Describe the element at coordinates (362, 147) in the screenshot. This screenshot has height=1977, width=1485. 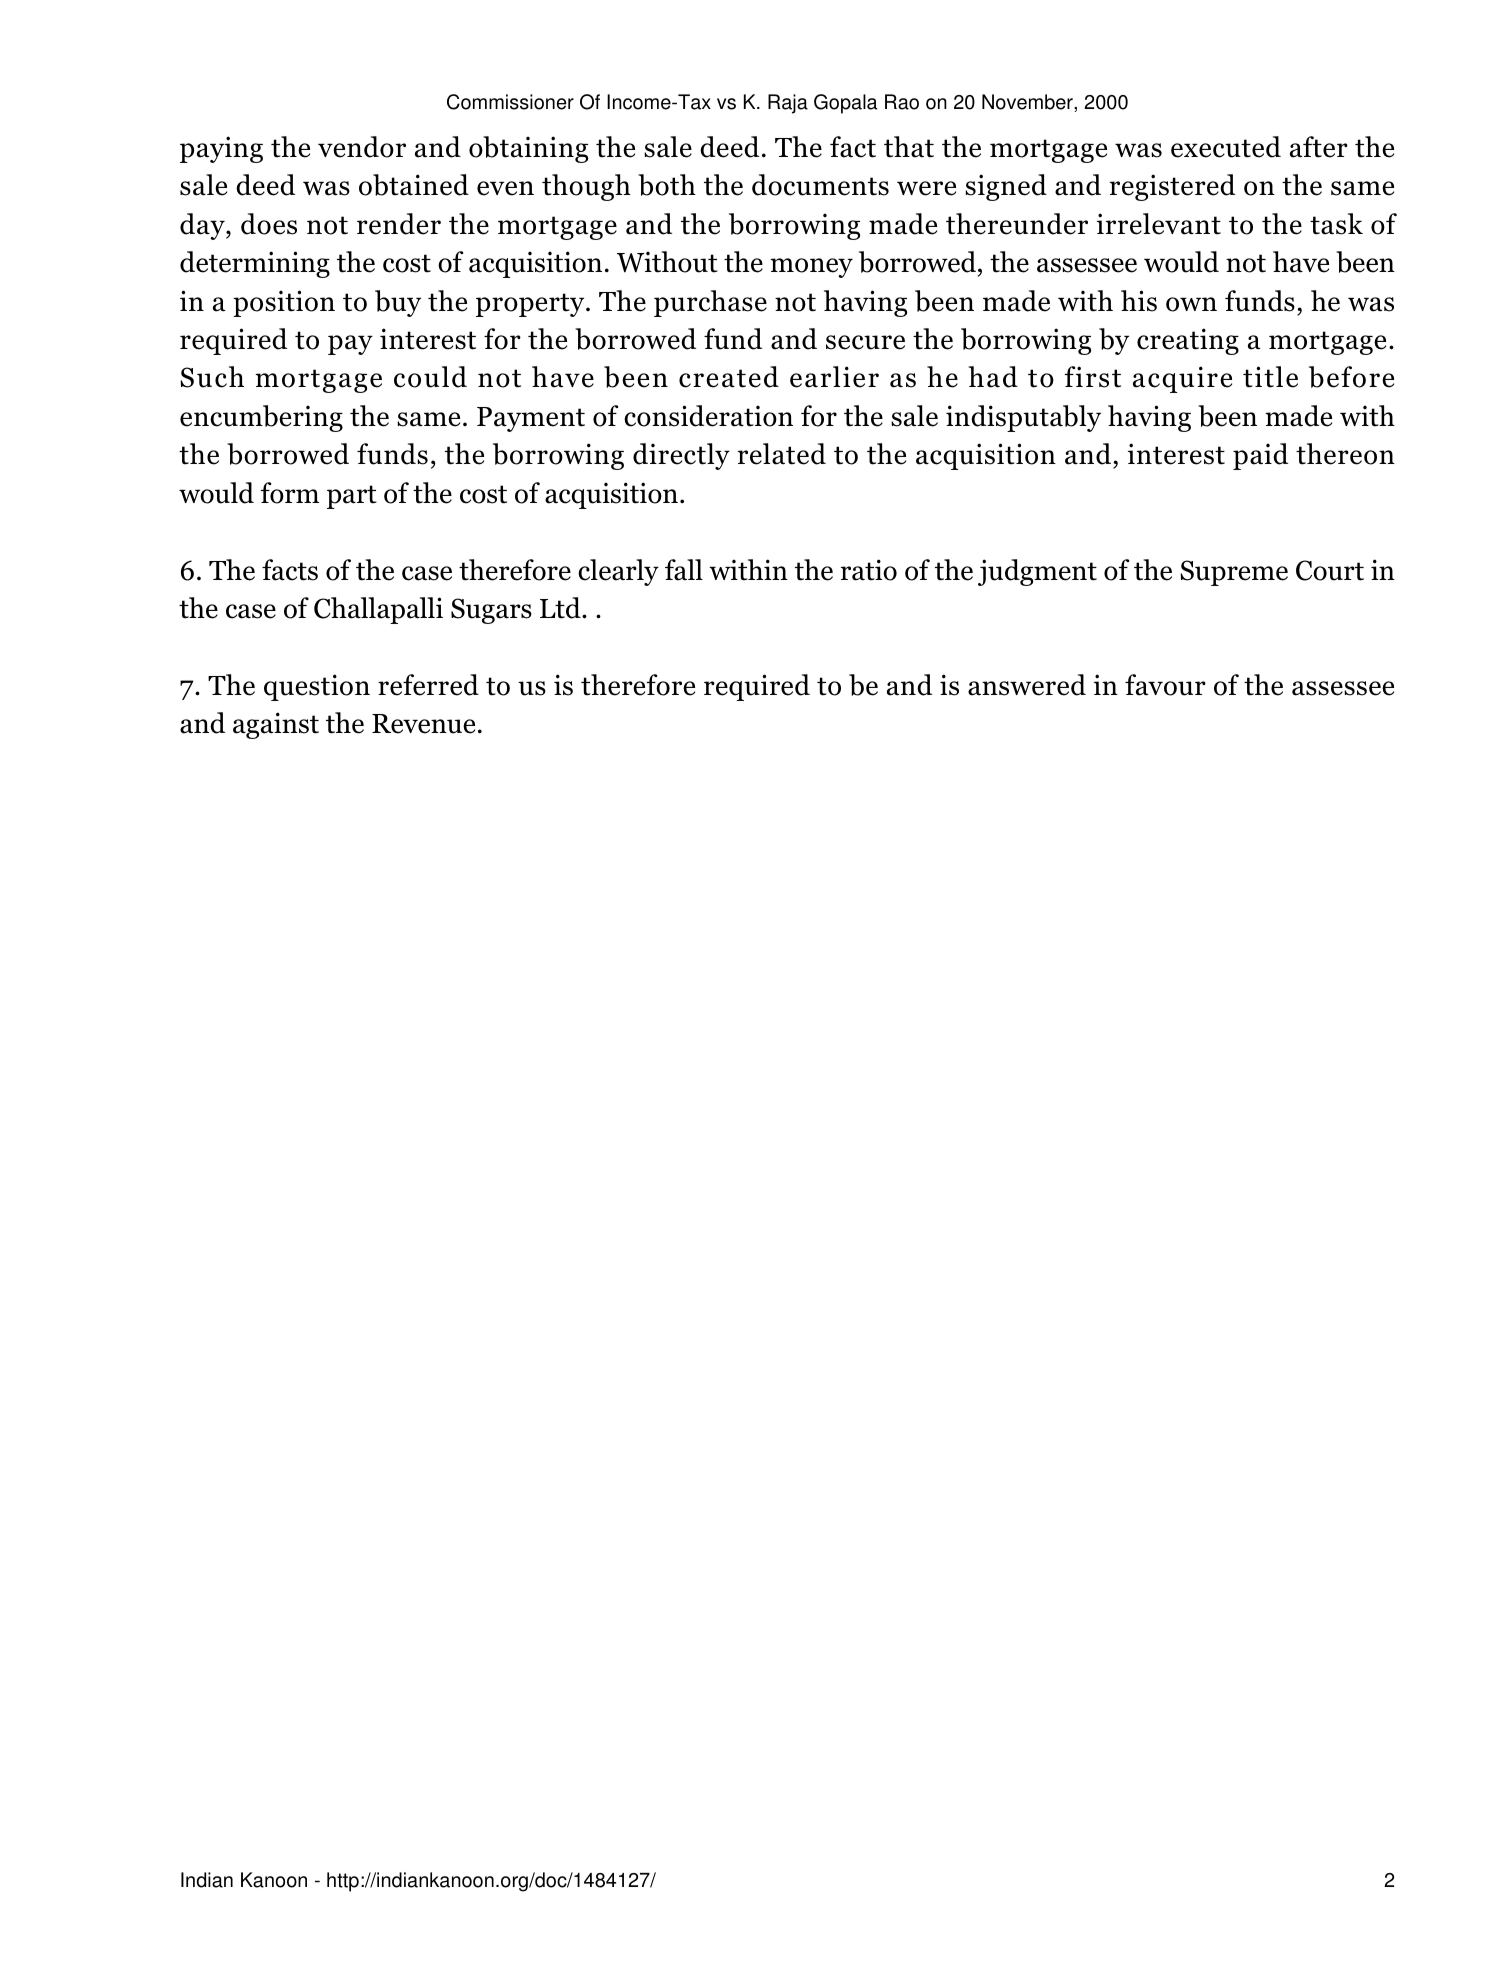
I see `vendor` at that location.
